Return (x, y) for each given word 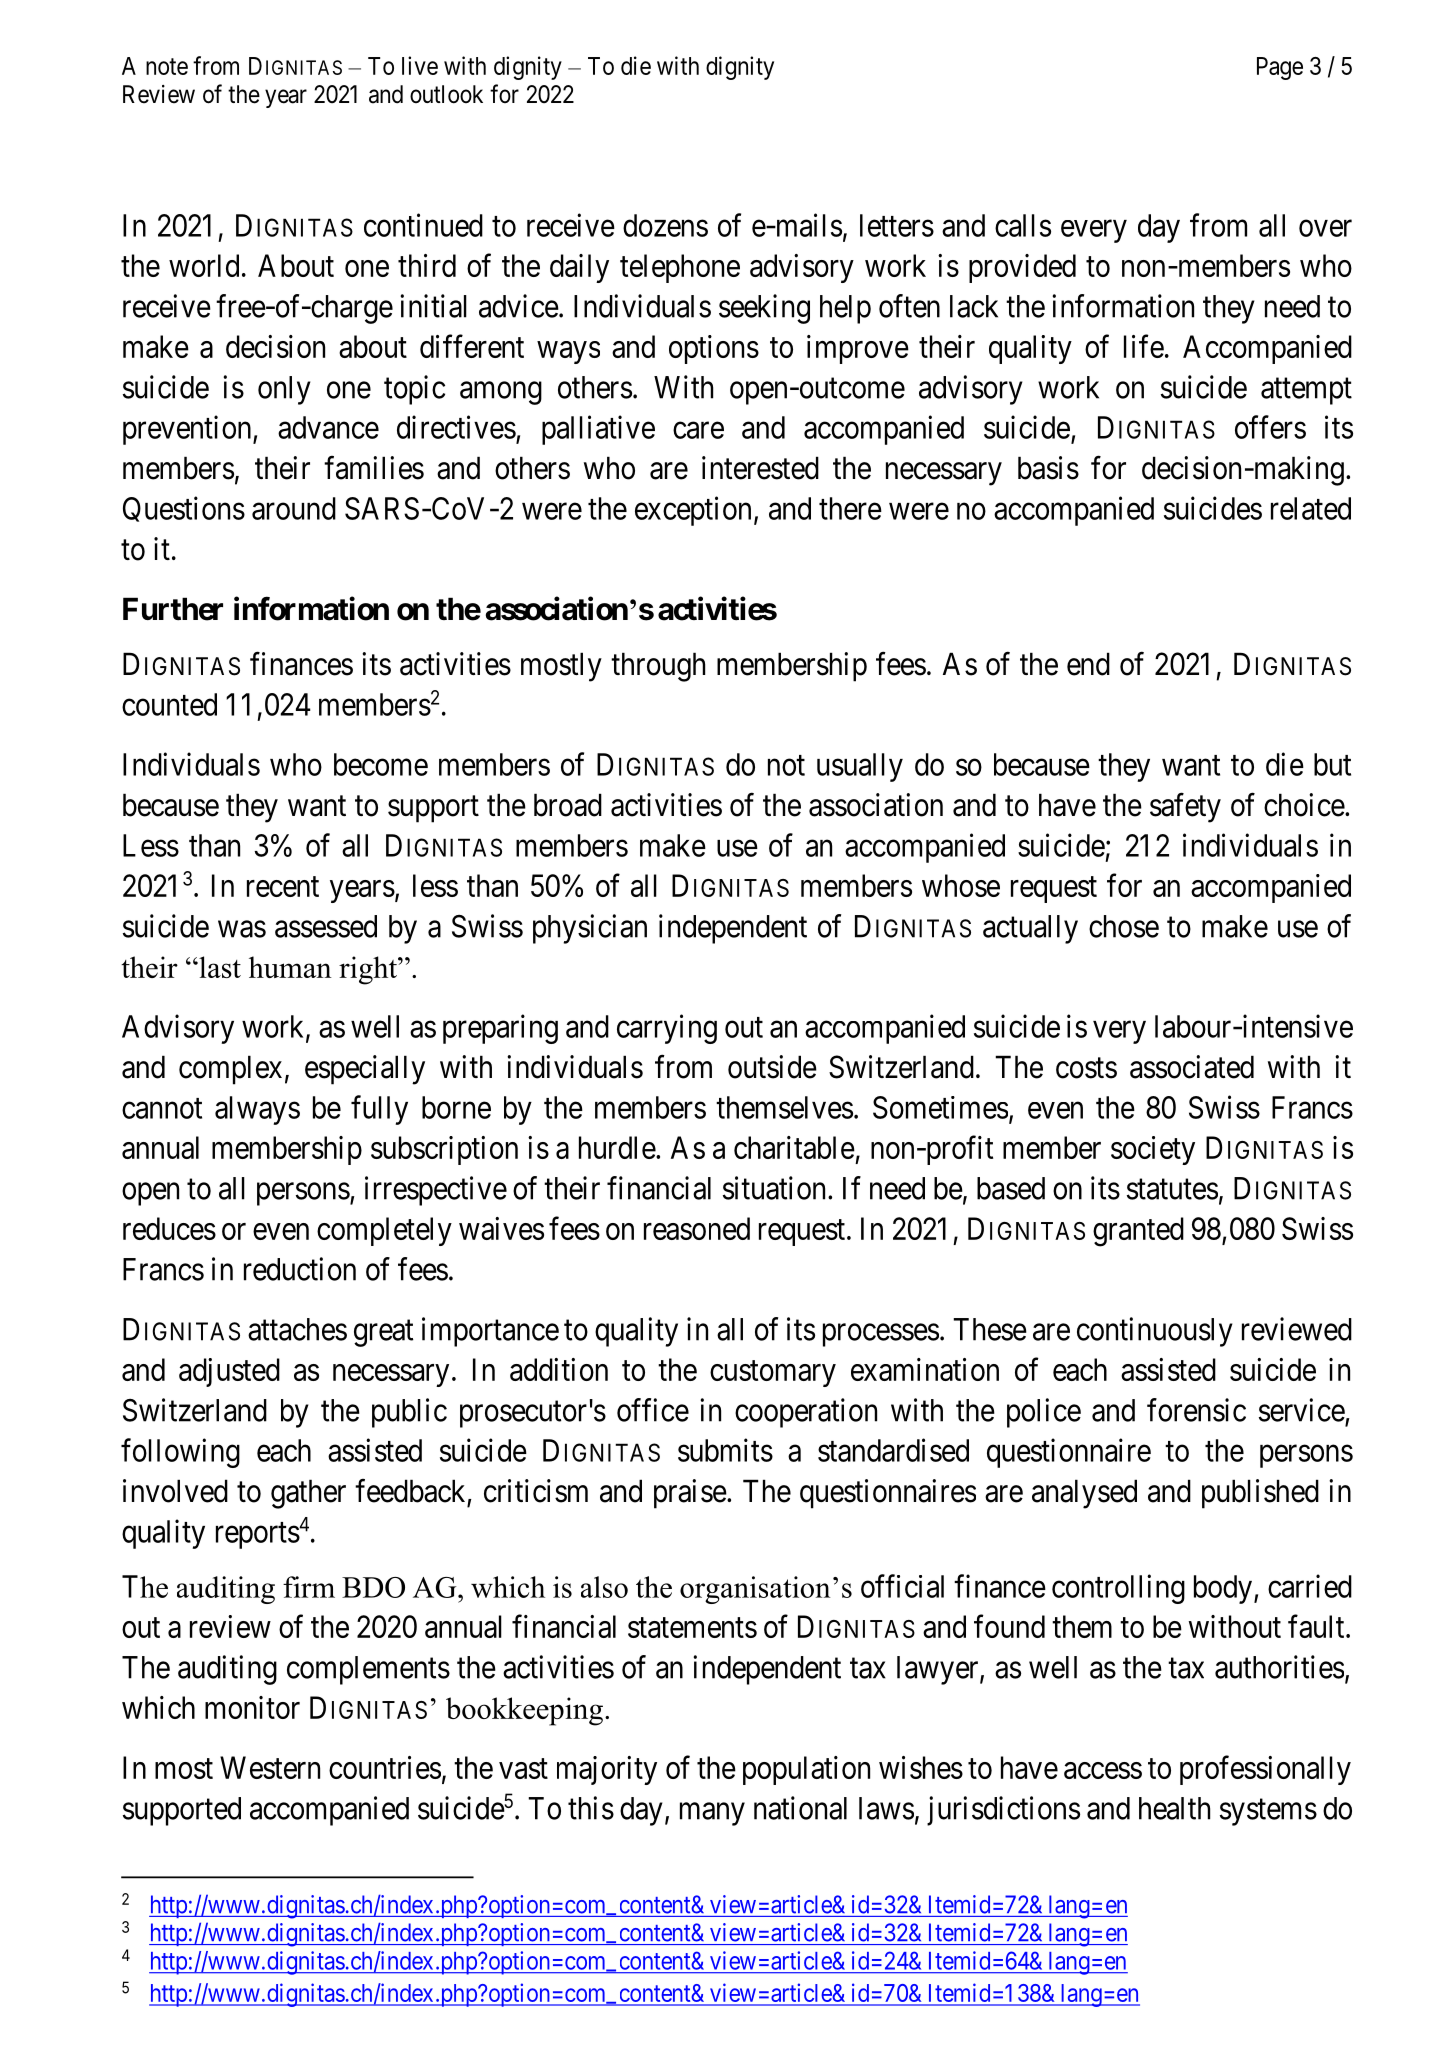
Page (1280, 68)
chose (1124, 926)
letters (897, 225)
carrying (667, 1029)
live (420, 65)
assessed (326, 926)
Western (270, 1767)
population (806, 1770)
